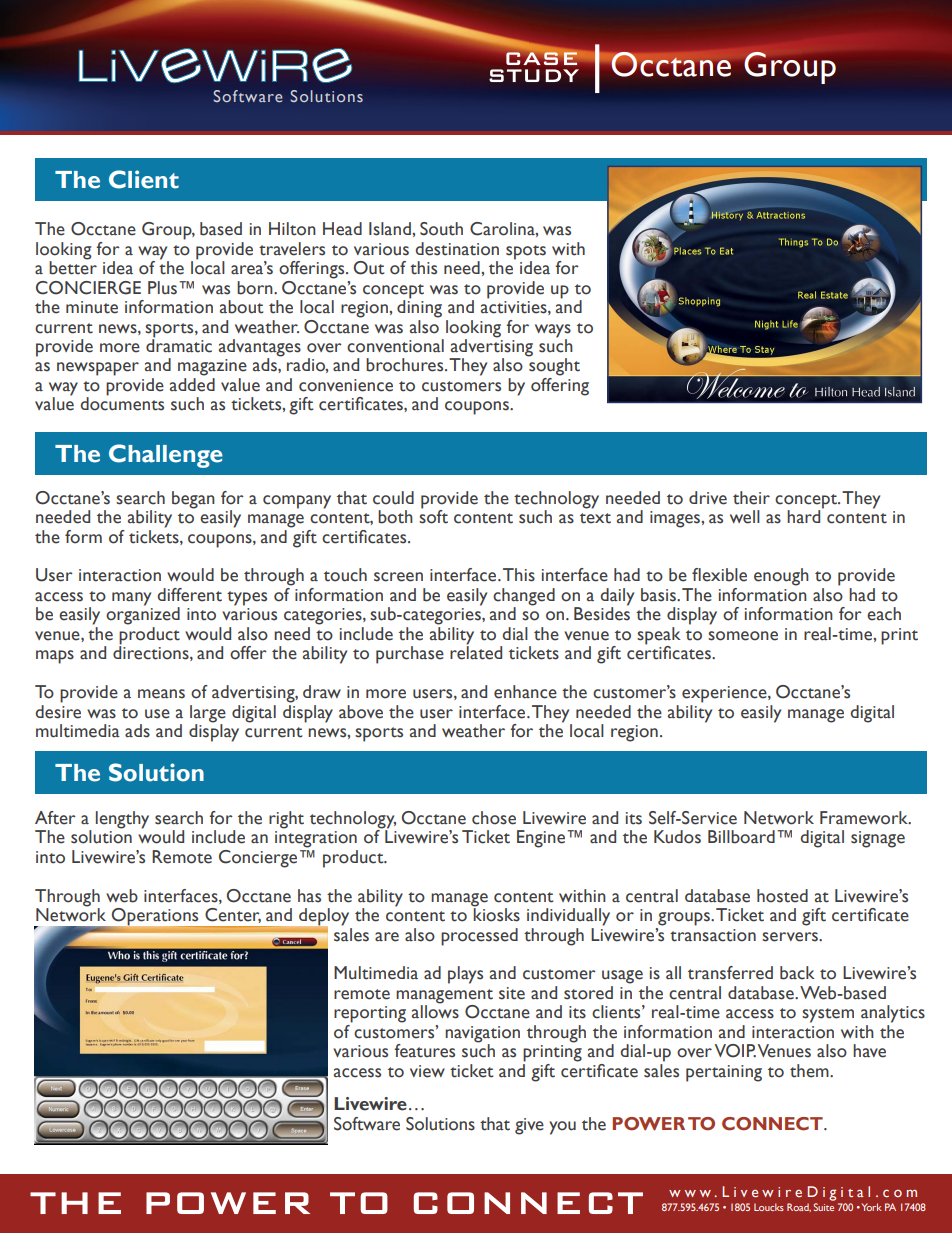 The height and width of the page is (1233, 952). Describe the element at coordinates (457, 249) in the page. I see `destination` at that location.
